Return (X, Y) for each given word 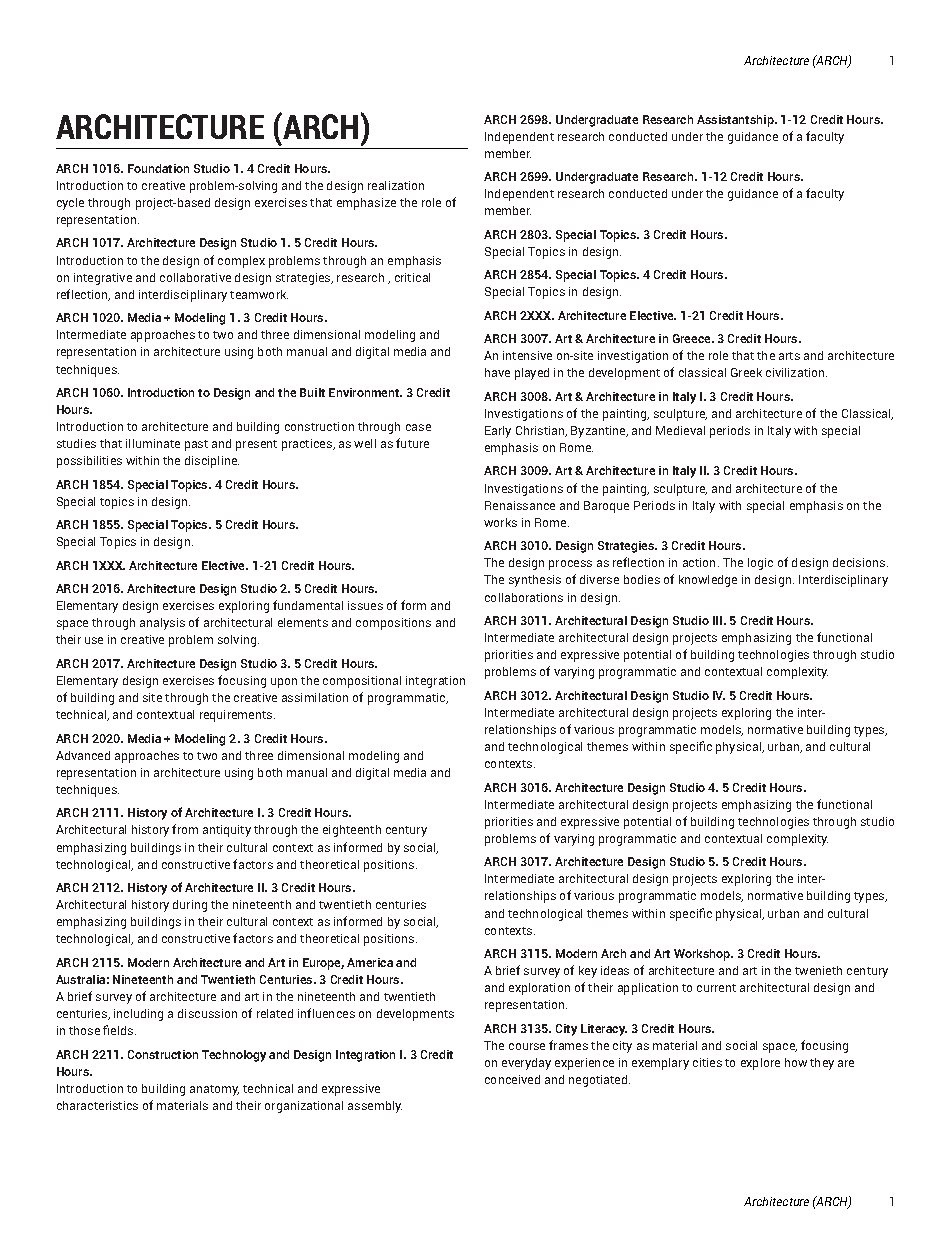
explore (760, 1064)
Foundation (158, 168)
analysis (162, 624)
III (719, 620)
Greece (693, 338)
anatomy (214, 1090)
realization (396, 185)
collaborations (524, 597)
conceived (512, 1079)
